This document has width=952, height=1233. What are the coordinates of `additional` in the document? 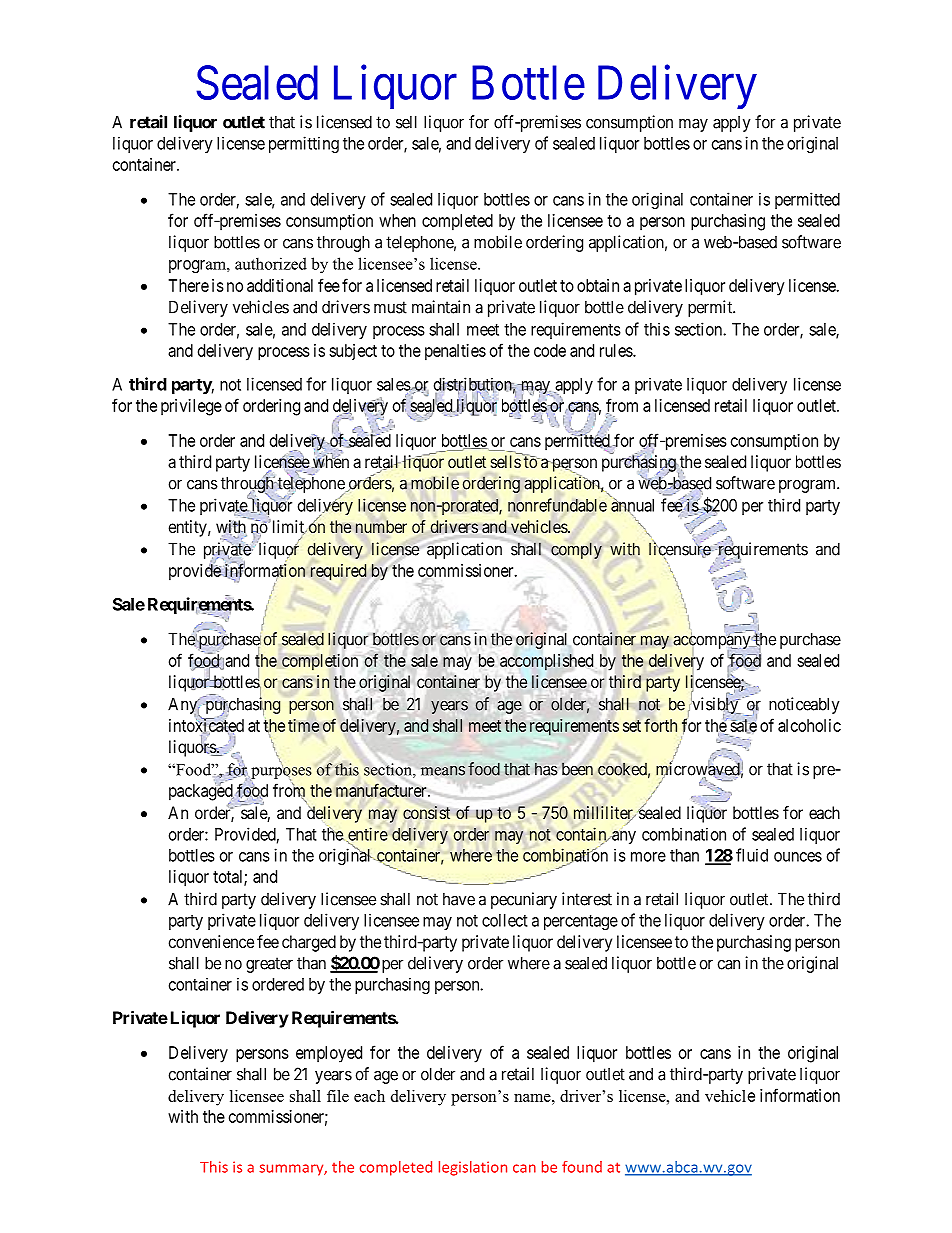 It's located at (280, 285).
